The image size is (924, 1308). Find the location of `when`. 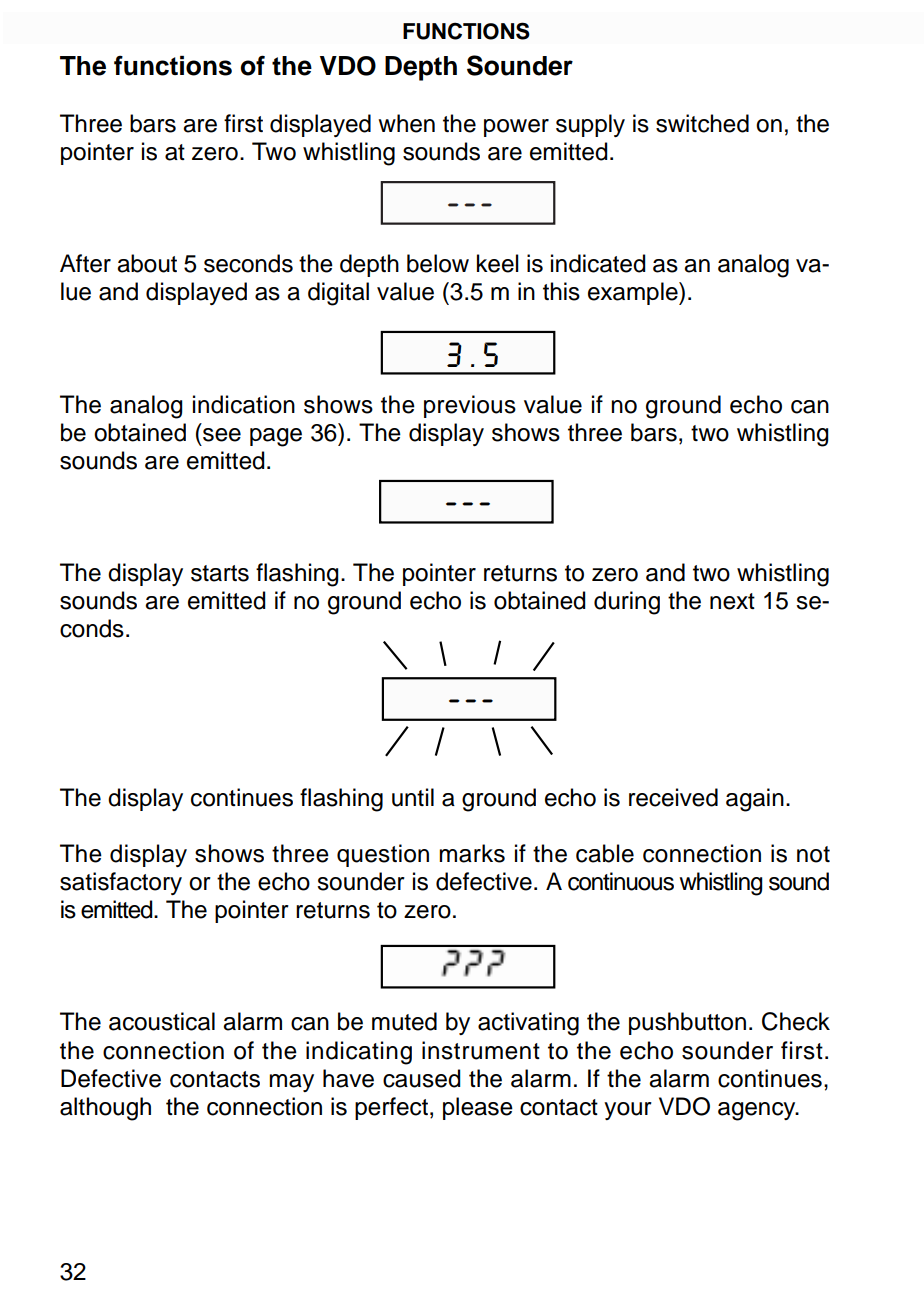

when is located at coordinates (406, 123).
